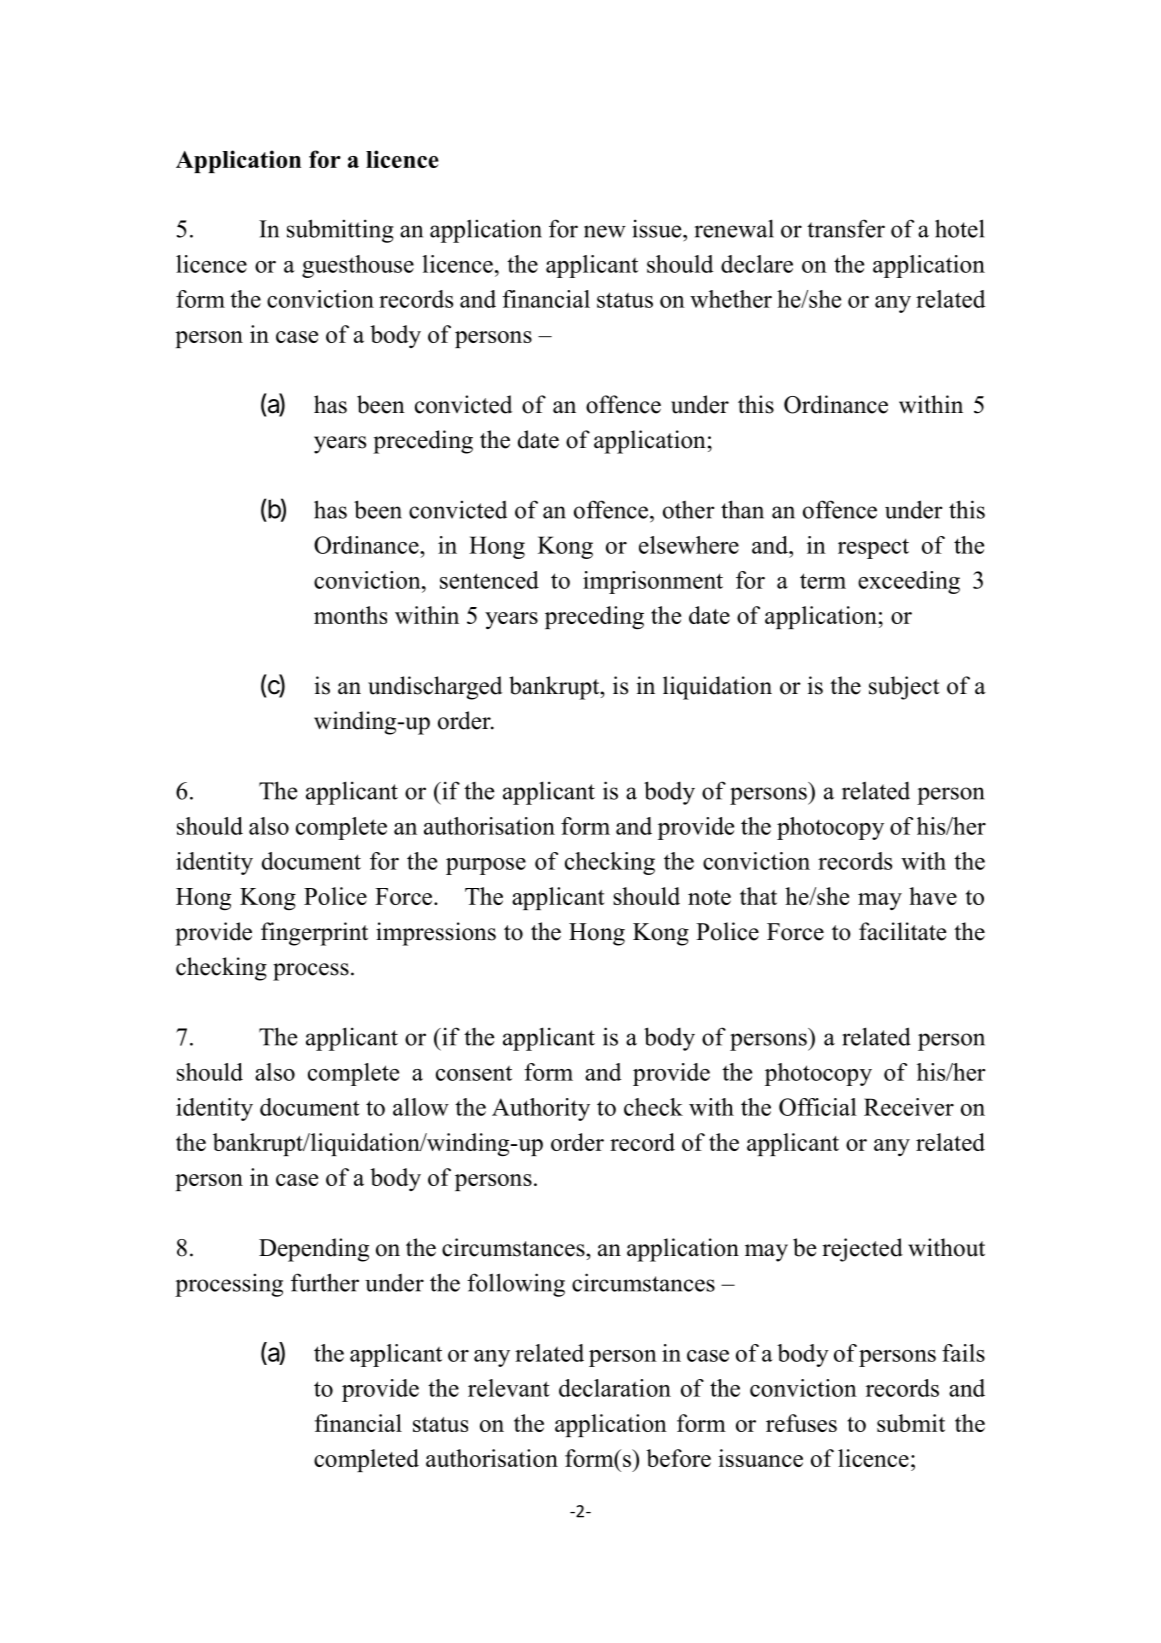 This document has height=1643, width=1161. What do you see at coordinates (801, 1423) in the document?
I see `refuses` at bounding box center [801, 1423].
